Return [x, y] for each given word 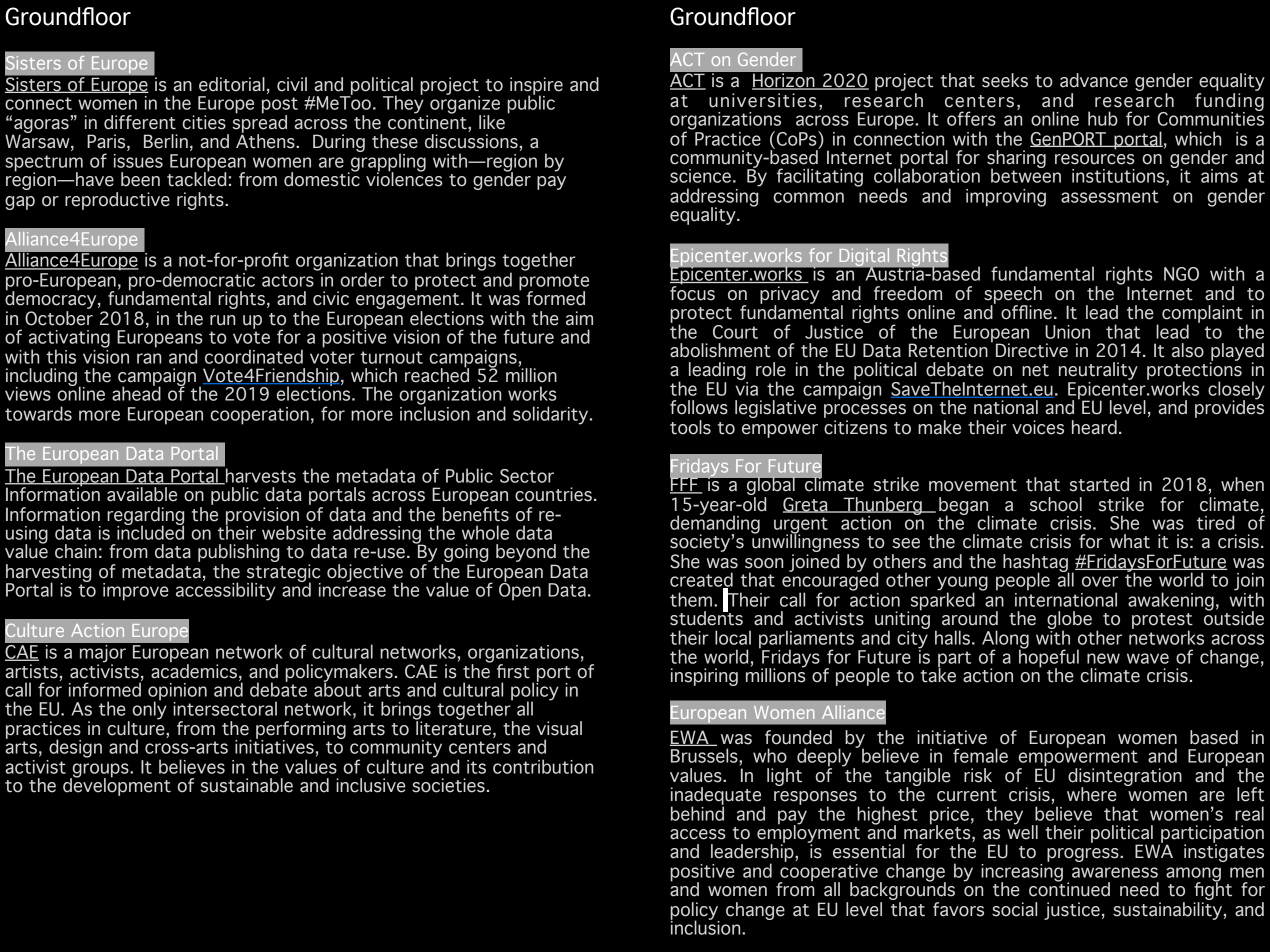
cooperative [828, 874]
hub [1103, 118]
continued [1069, 888]
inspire [536, 87]
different [140, 122]
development [117, 786]
